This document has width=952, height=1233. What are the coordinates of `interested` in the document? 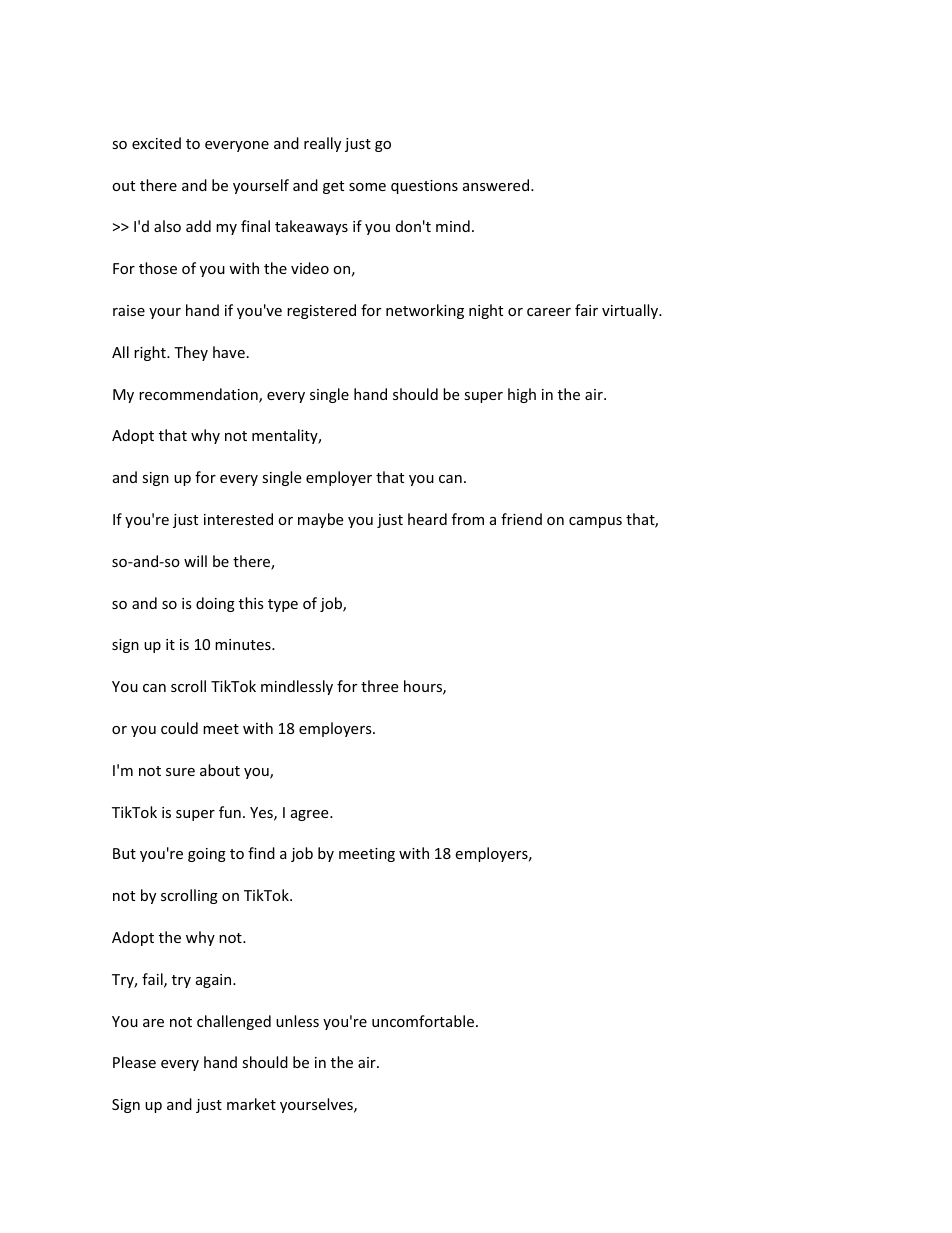 It's located at (238, 519).
